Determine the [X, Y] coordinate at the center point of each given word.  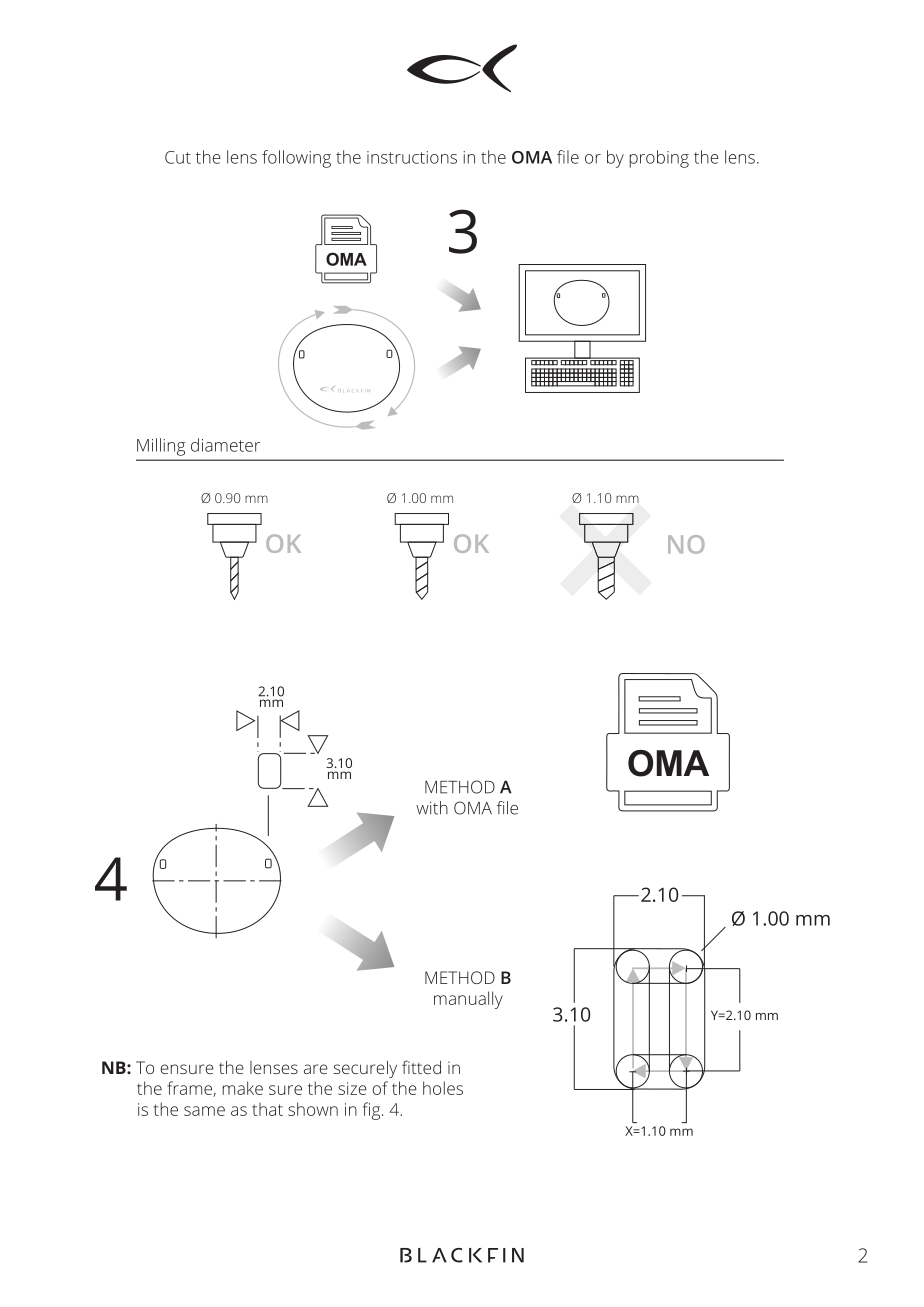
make [243, 1088]
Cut [178, 157]
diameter [225, 445]
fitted [421, 1067]
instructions [412, 157]
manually [468, 1000]
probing [659, 159]
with [432, 808]
